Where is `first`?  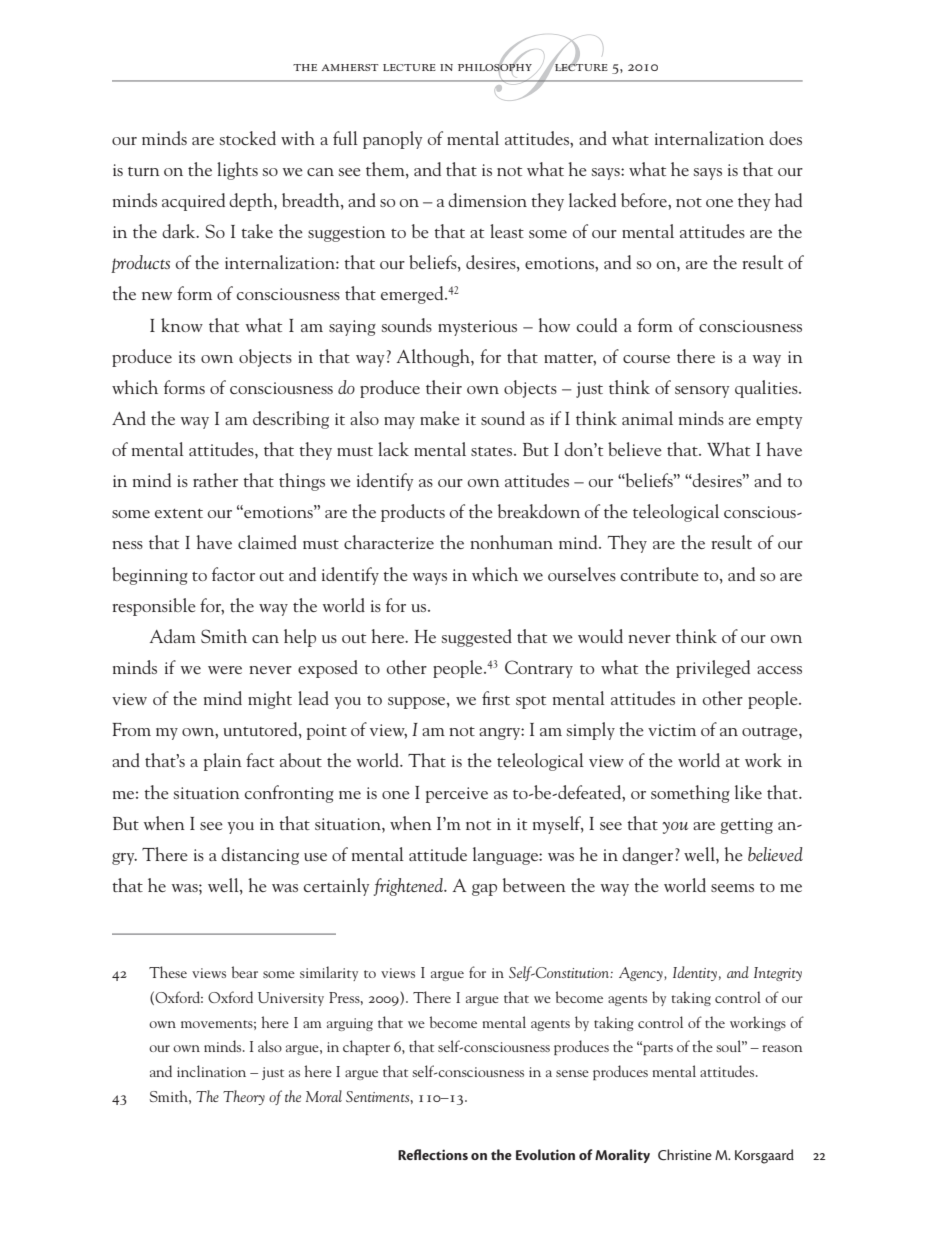 first is located at coordinates (496, 698).
